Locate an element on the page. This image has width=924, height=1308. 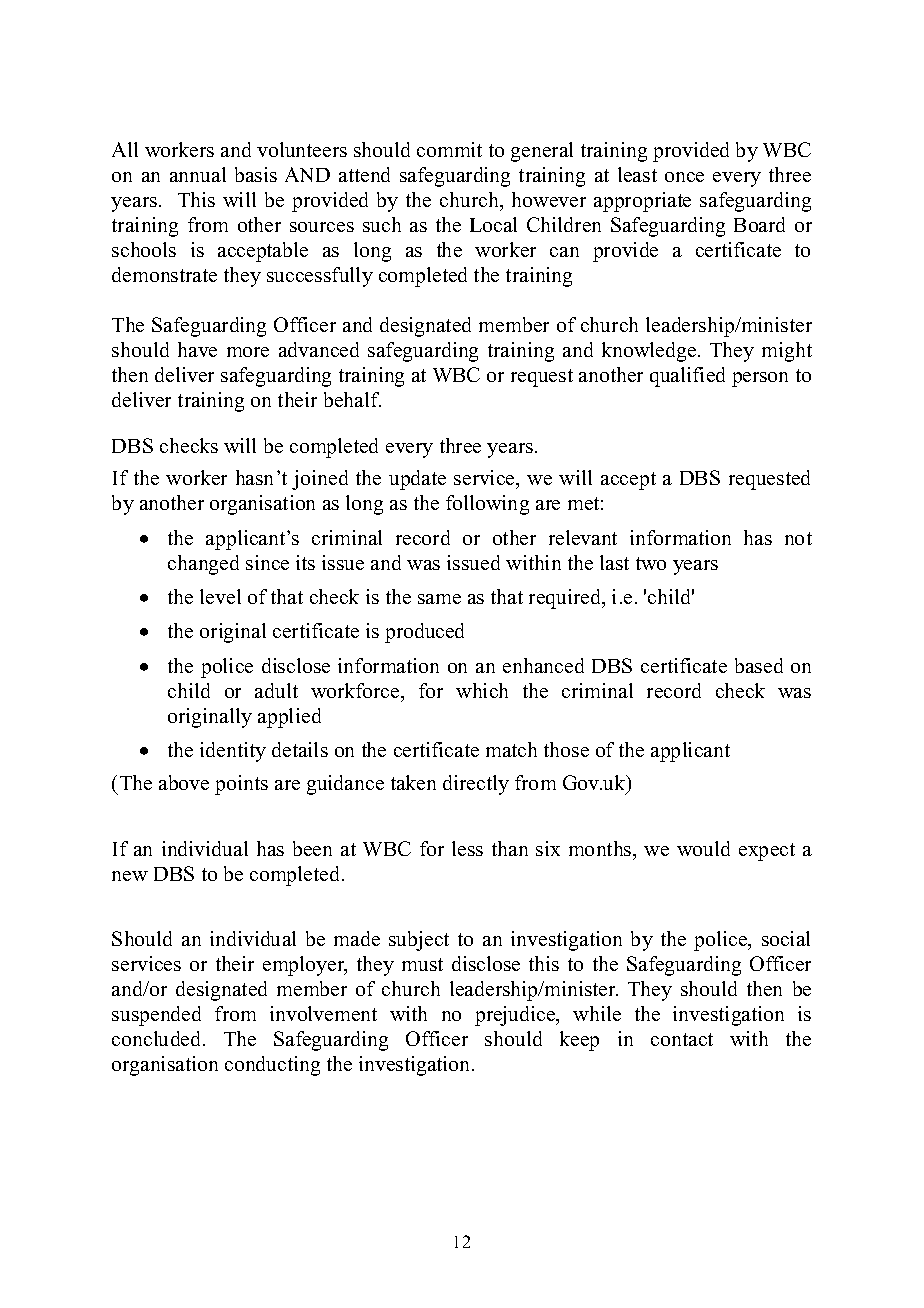
two is located at coordinates (651, 563).
